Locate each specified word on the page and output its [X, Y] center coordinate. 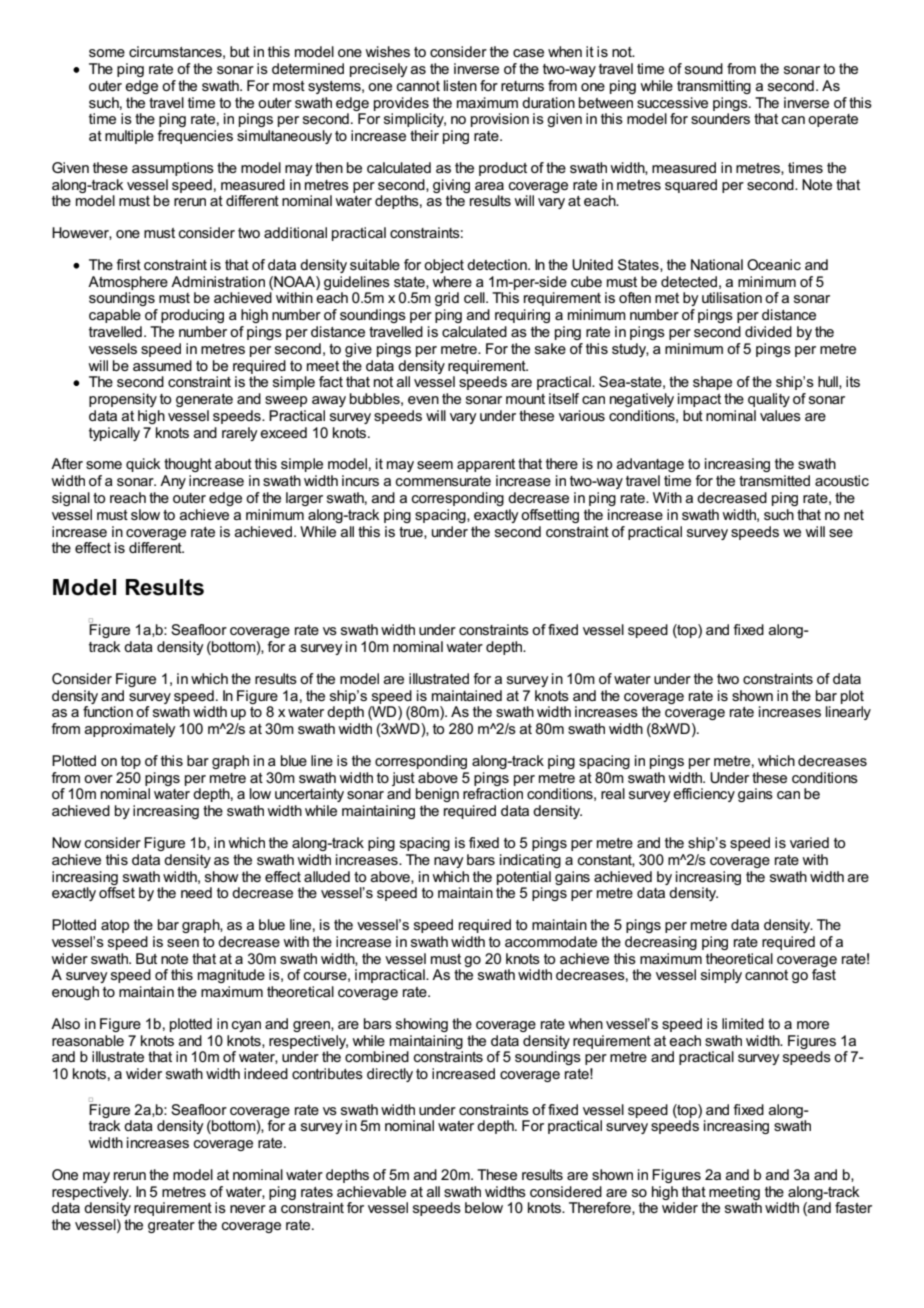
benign [437, 795]
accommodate [551, 941]
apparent [486, 465]
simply [721, 976]
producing [192, 316]
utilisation [732, 297]
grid [447, 299]
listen [460, 85]
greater [171, 1226]
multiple [129, 137]
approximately [130, 730]
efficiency [704, 795]
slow [145, 514]
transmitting [714, 87]
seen [183, 943]
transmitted [774, 480]
